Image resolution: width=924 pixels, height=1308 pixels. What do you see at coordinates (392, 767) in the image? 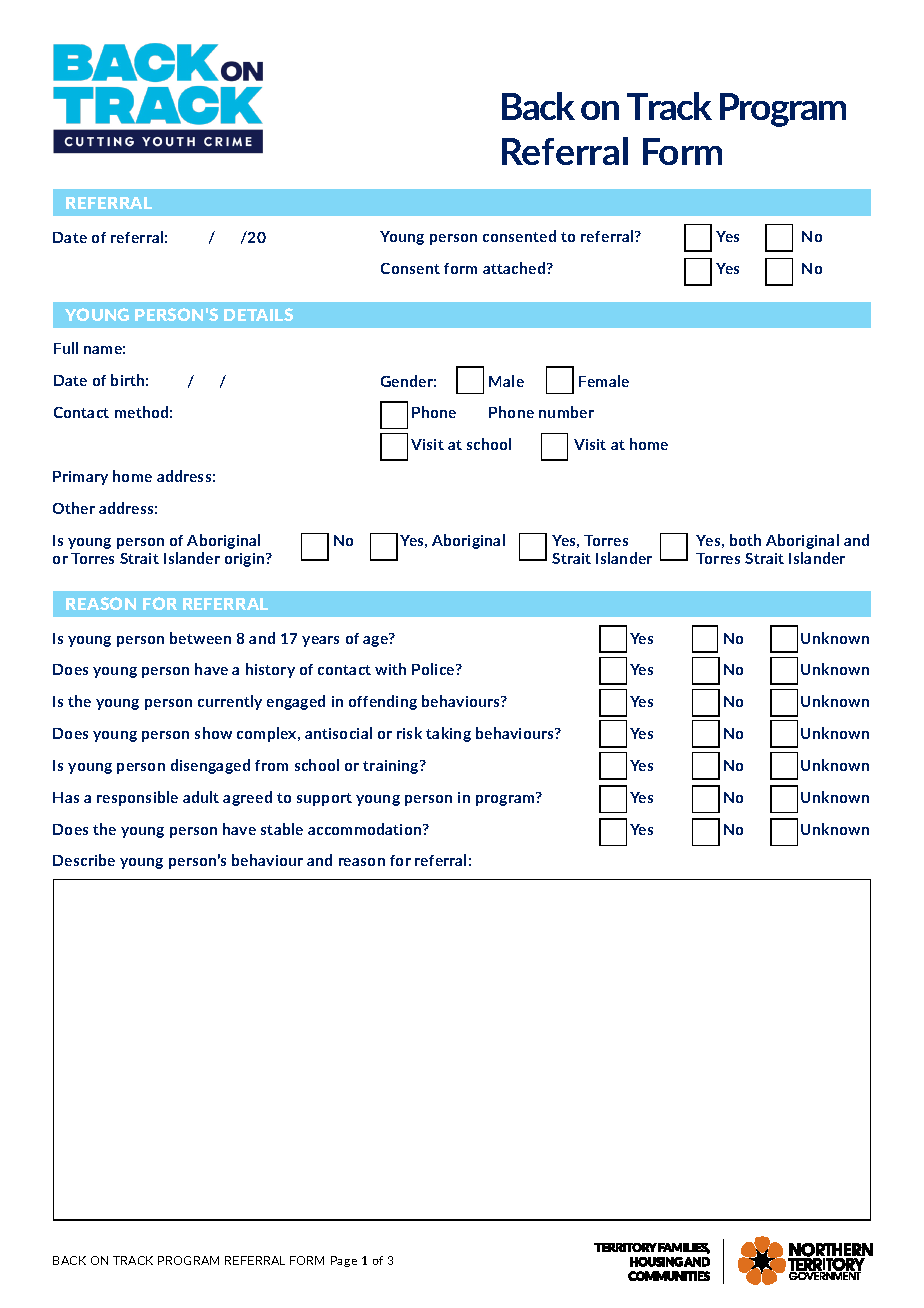
I see `training` at bounding box center [392, 767].
